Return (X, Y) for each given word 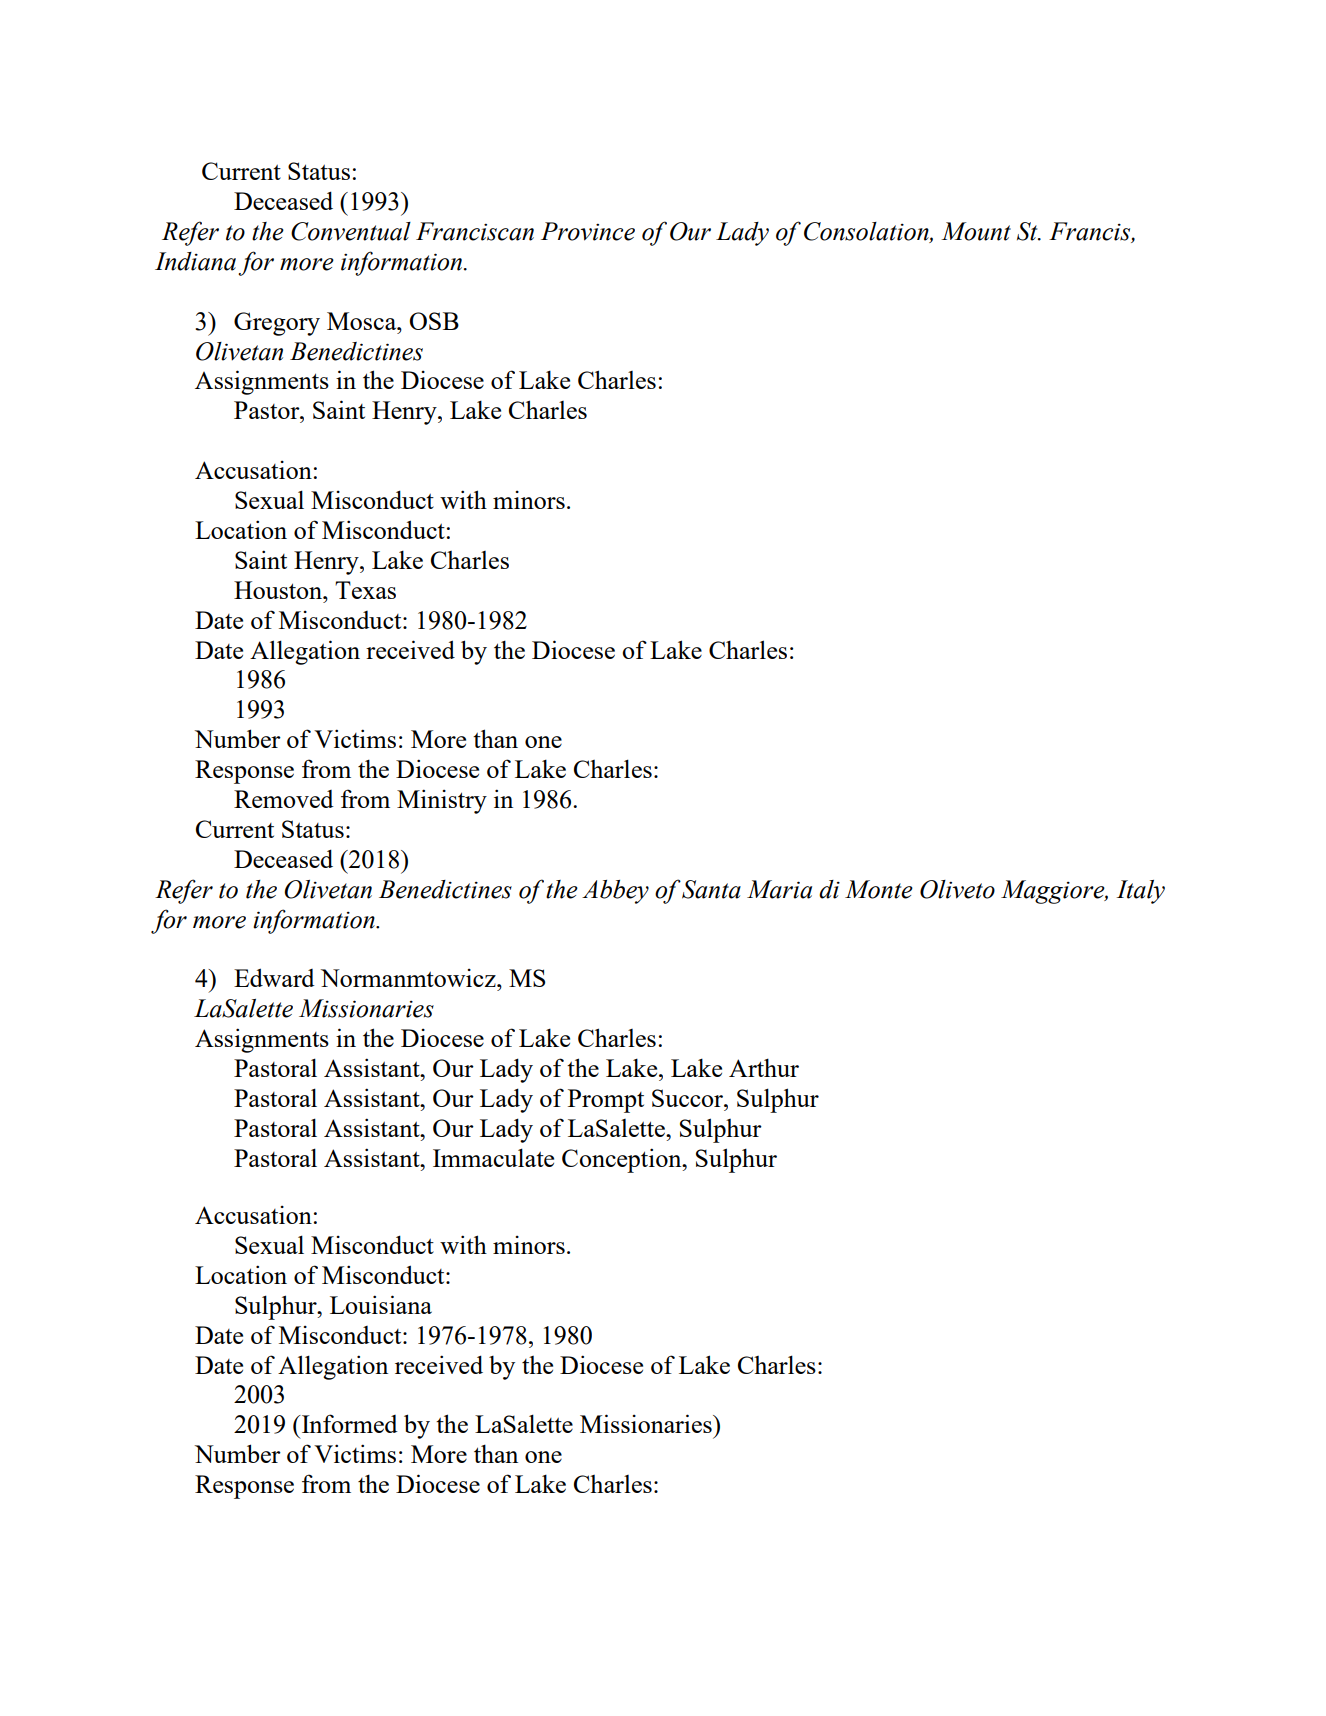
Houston (279, 590)
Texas (365, 590)
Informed (349, 1423)
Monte (879, 889)
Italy (1140, 892)
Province (588, 231)
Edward (274, 977)
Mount (976, 231)
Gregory (277, 324)
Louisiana (381, 1304)
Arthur (764, 1067)
